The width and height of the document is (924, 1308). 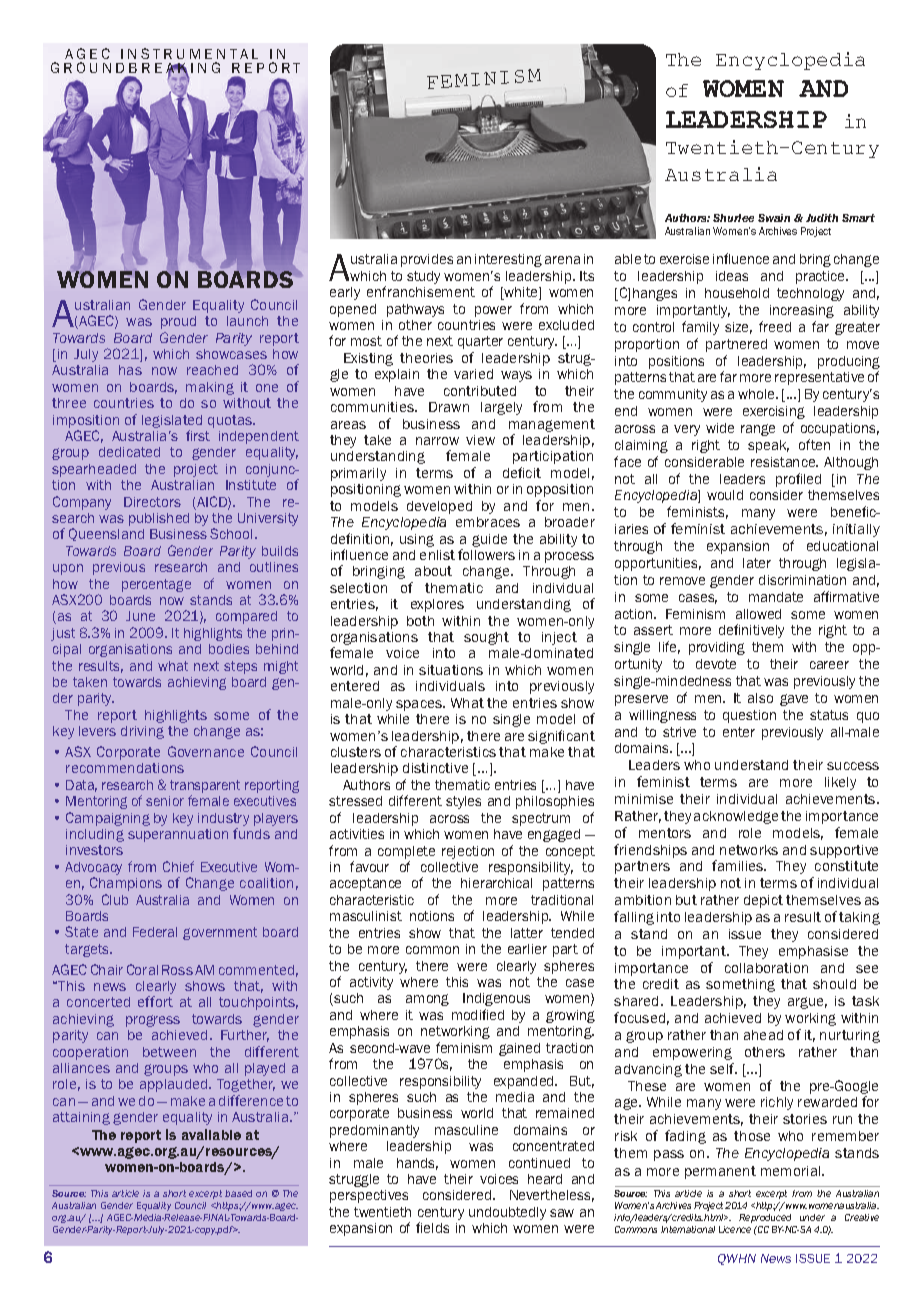 What do you see at coordinates (238, 1193) in the document?
I see `based` at bounding box center [238, 1193].
